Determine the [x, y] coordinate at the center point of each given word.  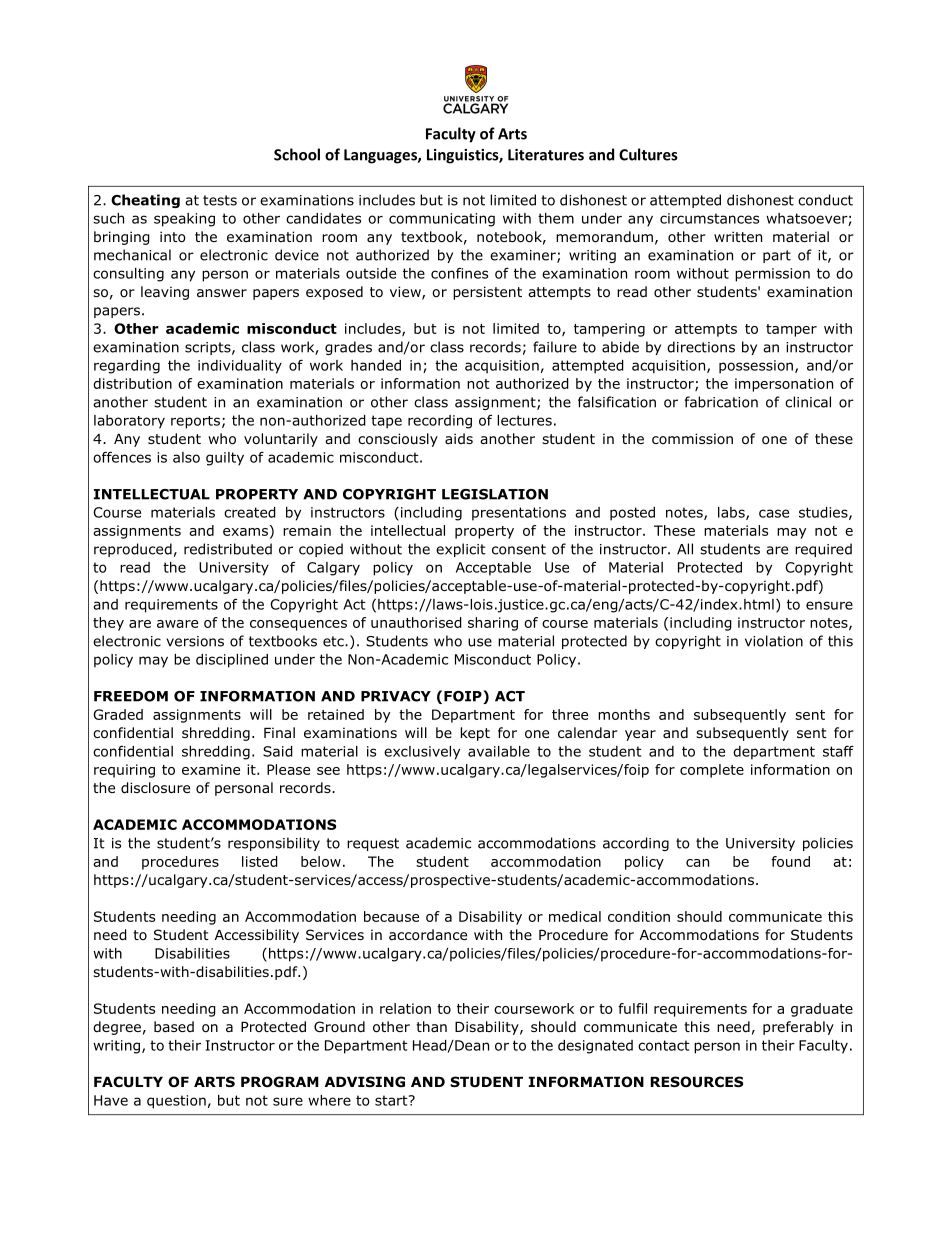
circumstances [709, 218]
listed [260, 861]
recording [440, 422]
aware [177, 624]
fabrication [721, 402]
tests [220, 200]
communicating [442, 220]
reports [195, 422]
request [373, 844]
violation [774, 641]
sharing [493, 624]
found [790, 861]
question [176, 1102]
